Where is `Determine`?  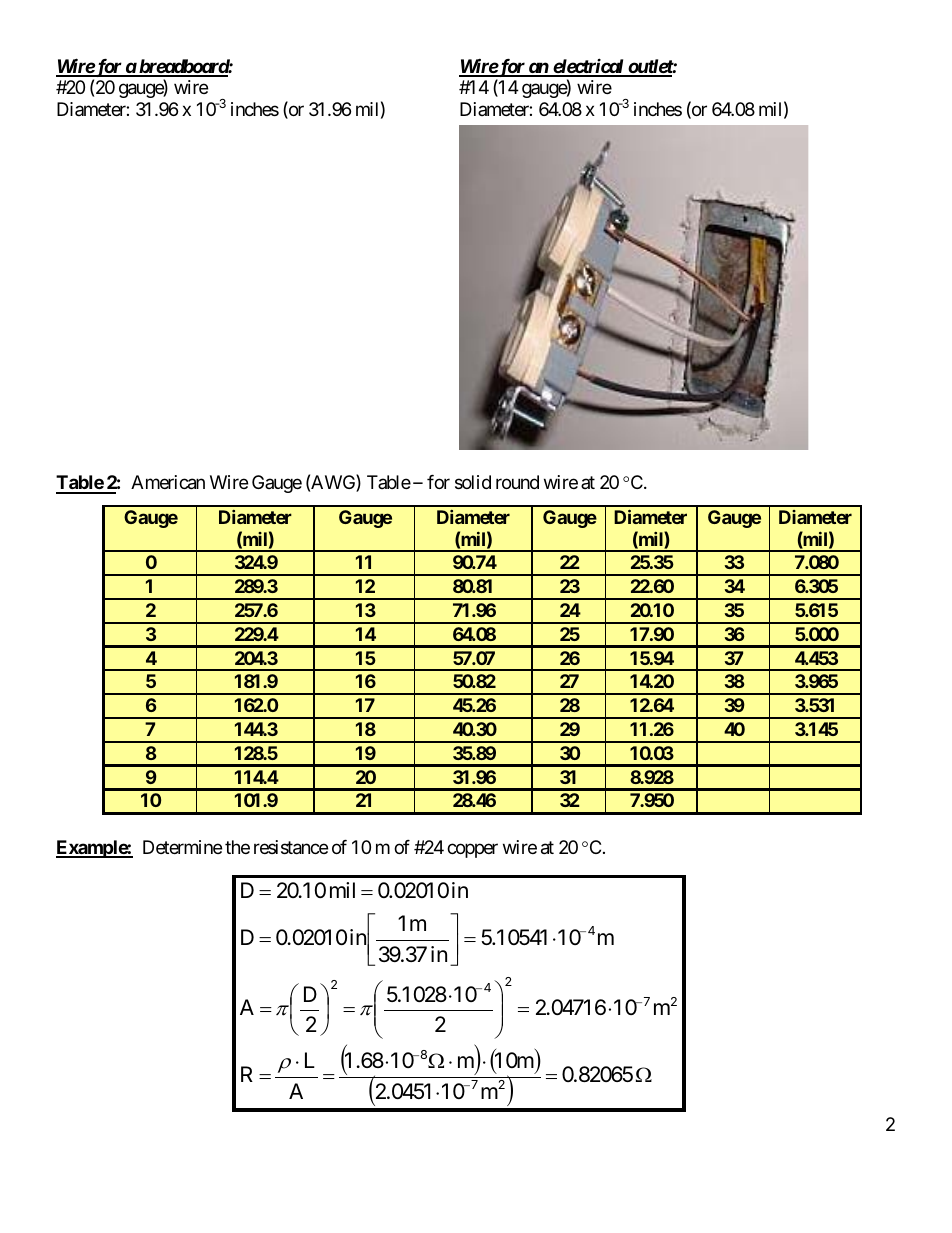 Determine is located at coordinates (182, 847).
